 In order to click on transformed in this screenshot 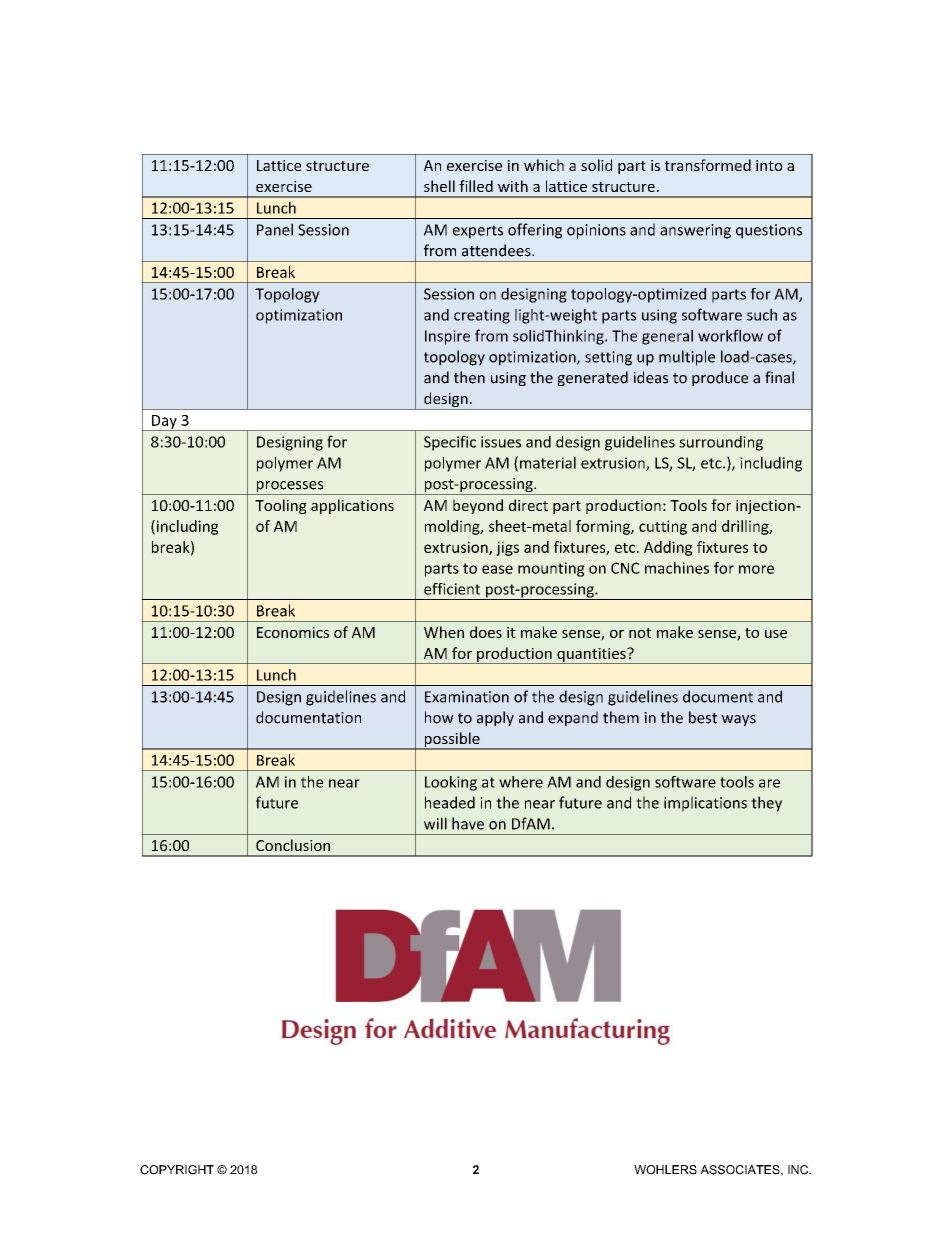, I will do `click(708, 165)`.
